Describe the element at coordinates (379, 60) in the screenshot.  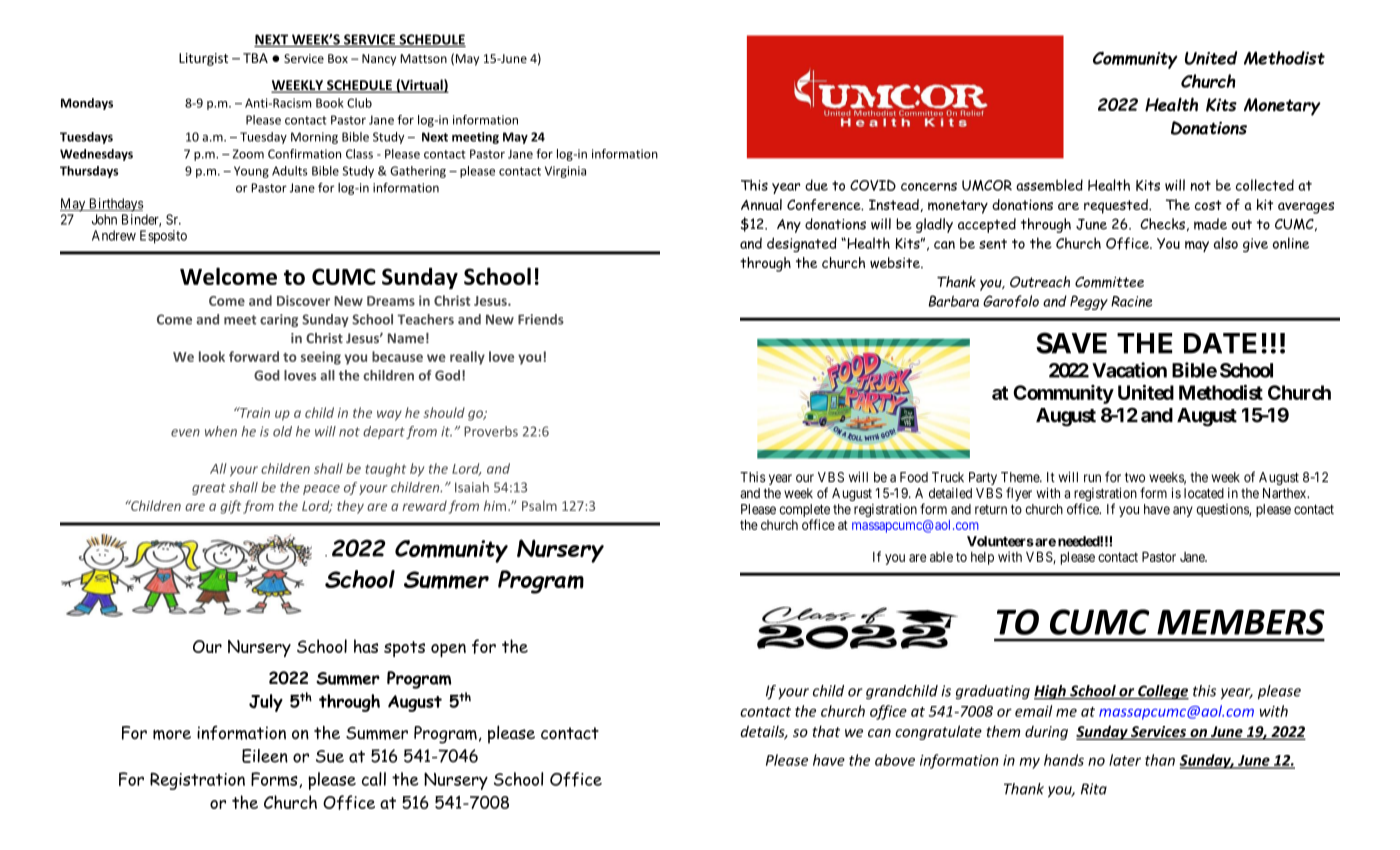
I see `Nancy` at that location.
